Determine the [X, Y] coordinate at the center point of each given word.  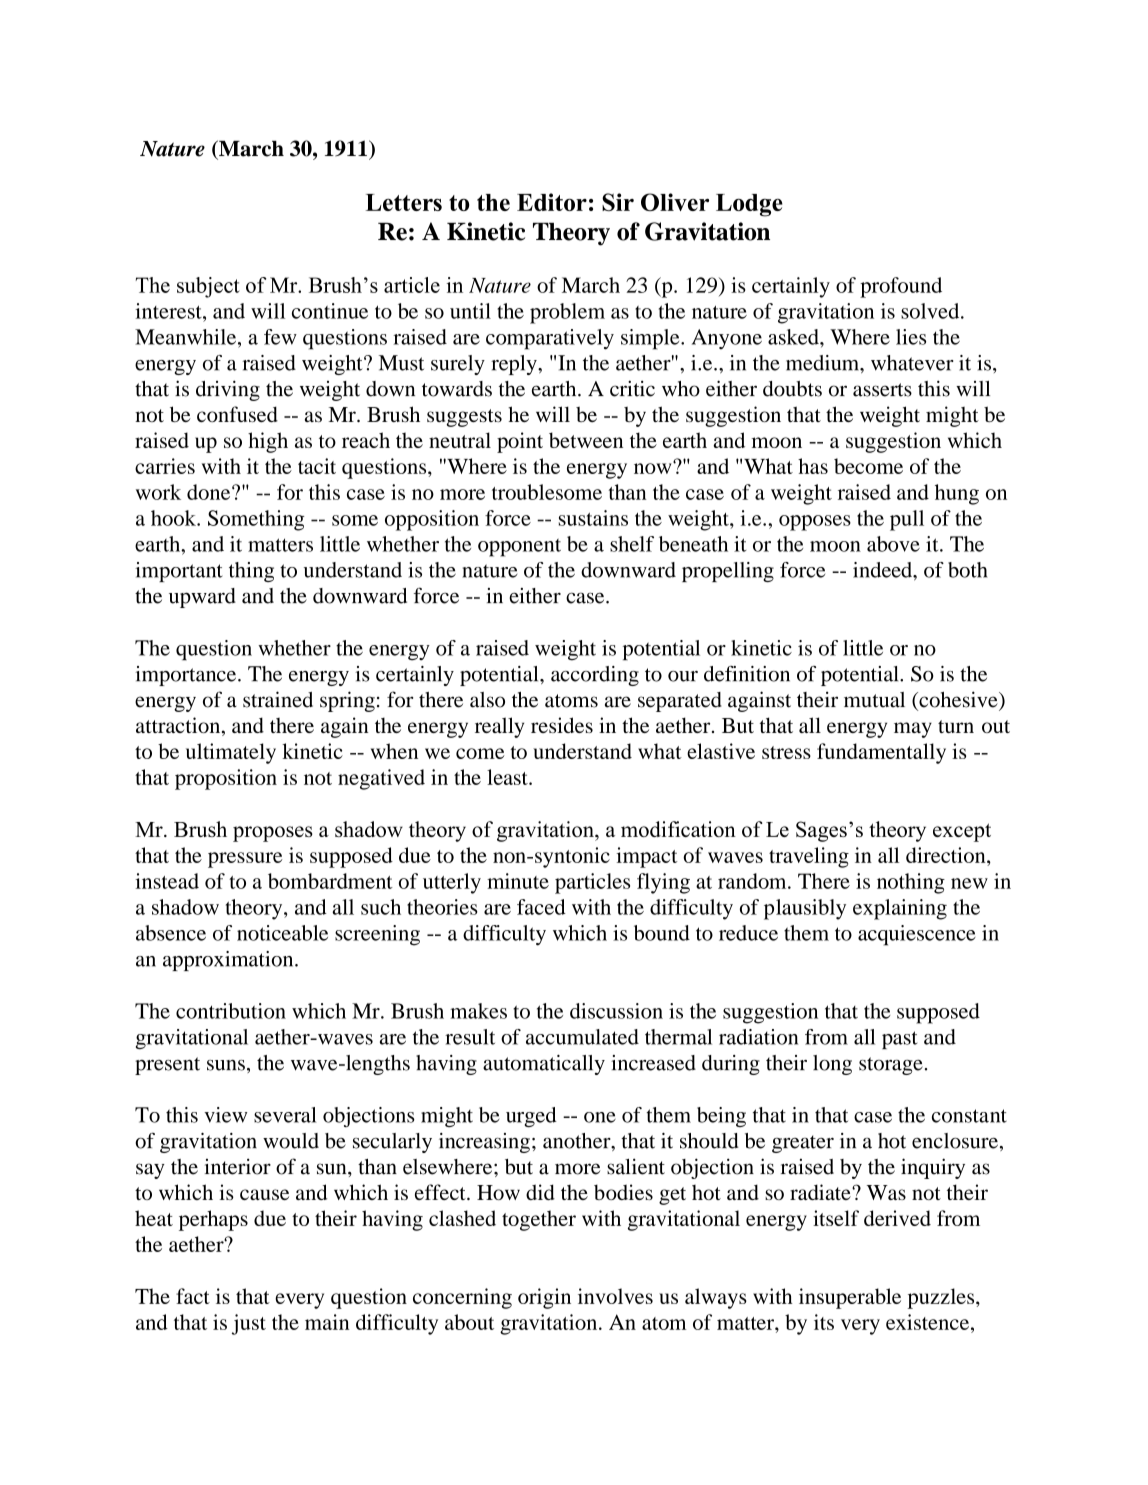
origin [544, 1298]
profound [901, 287]
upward [202, 598]
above [893, 544]
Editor [552, 202]
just [249, 1324]
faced [541, 907]
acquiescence [917, 935]
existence [929, 1322]
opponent [519, 548]
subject [208, 287]
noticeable [282, 933]
